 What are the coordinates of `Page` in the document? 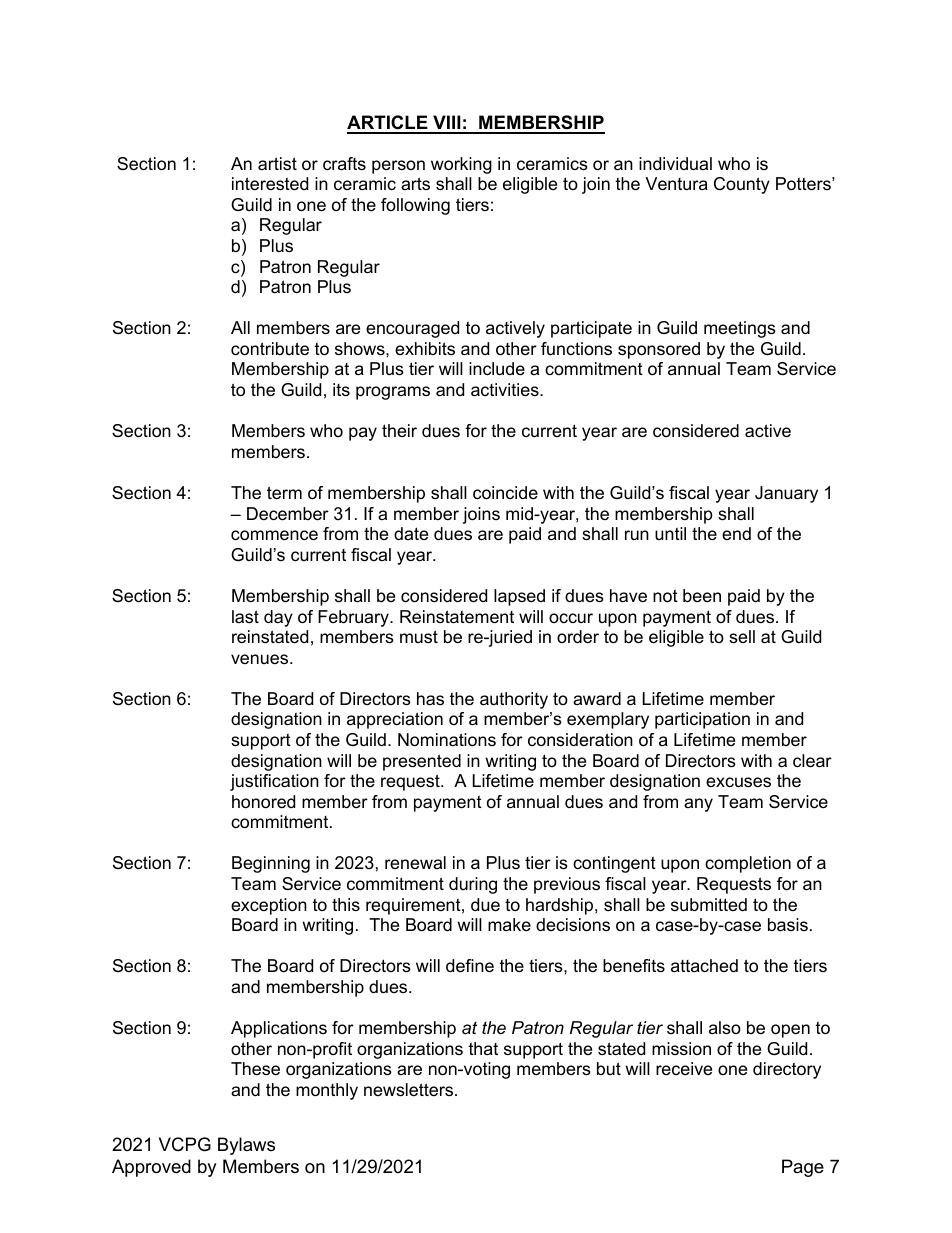 It's located at (803, 1168).
